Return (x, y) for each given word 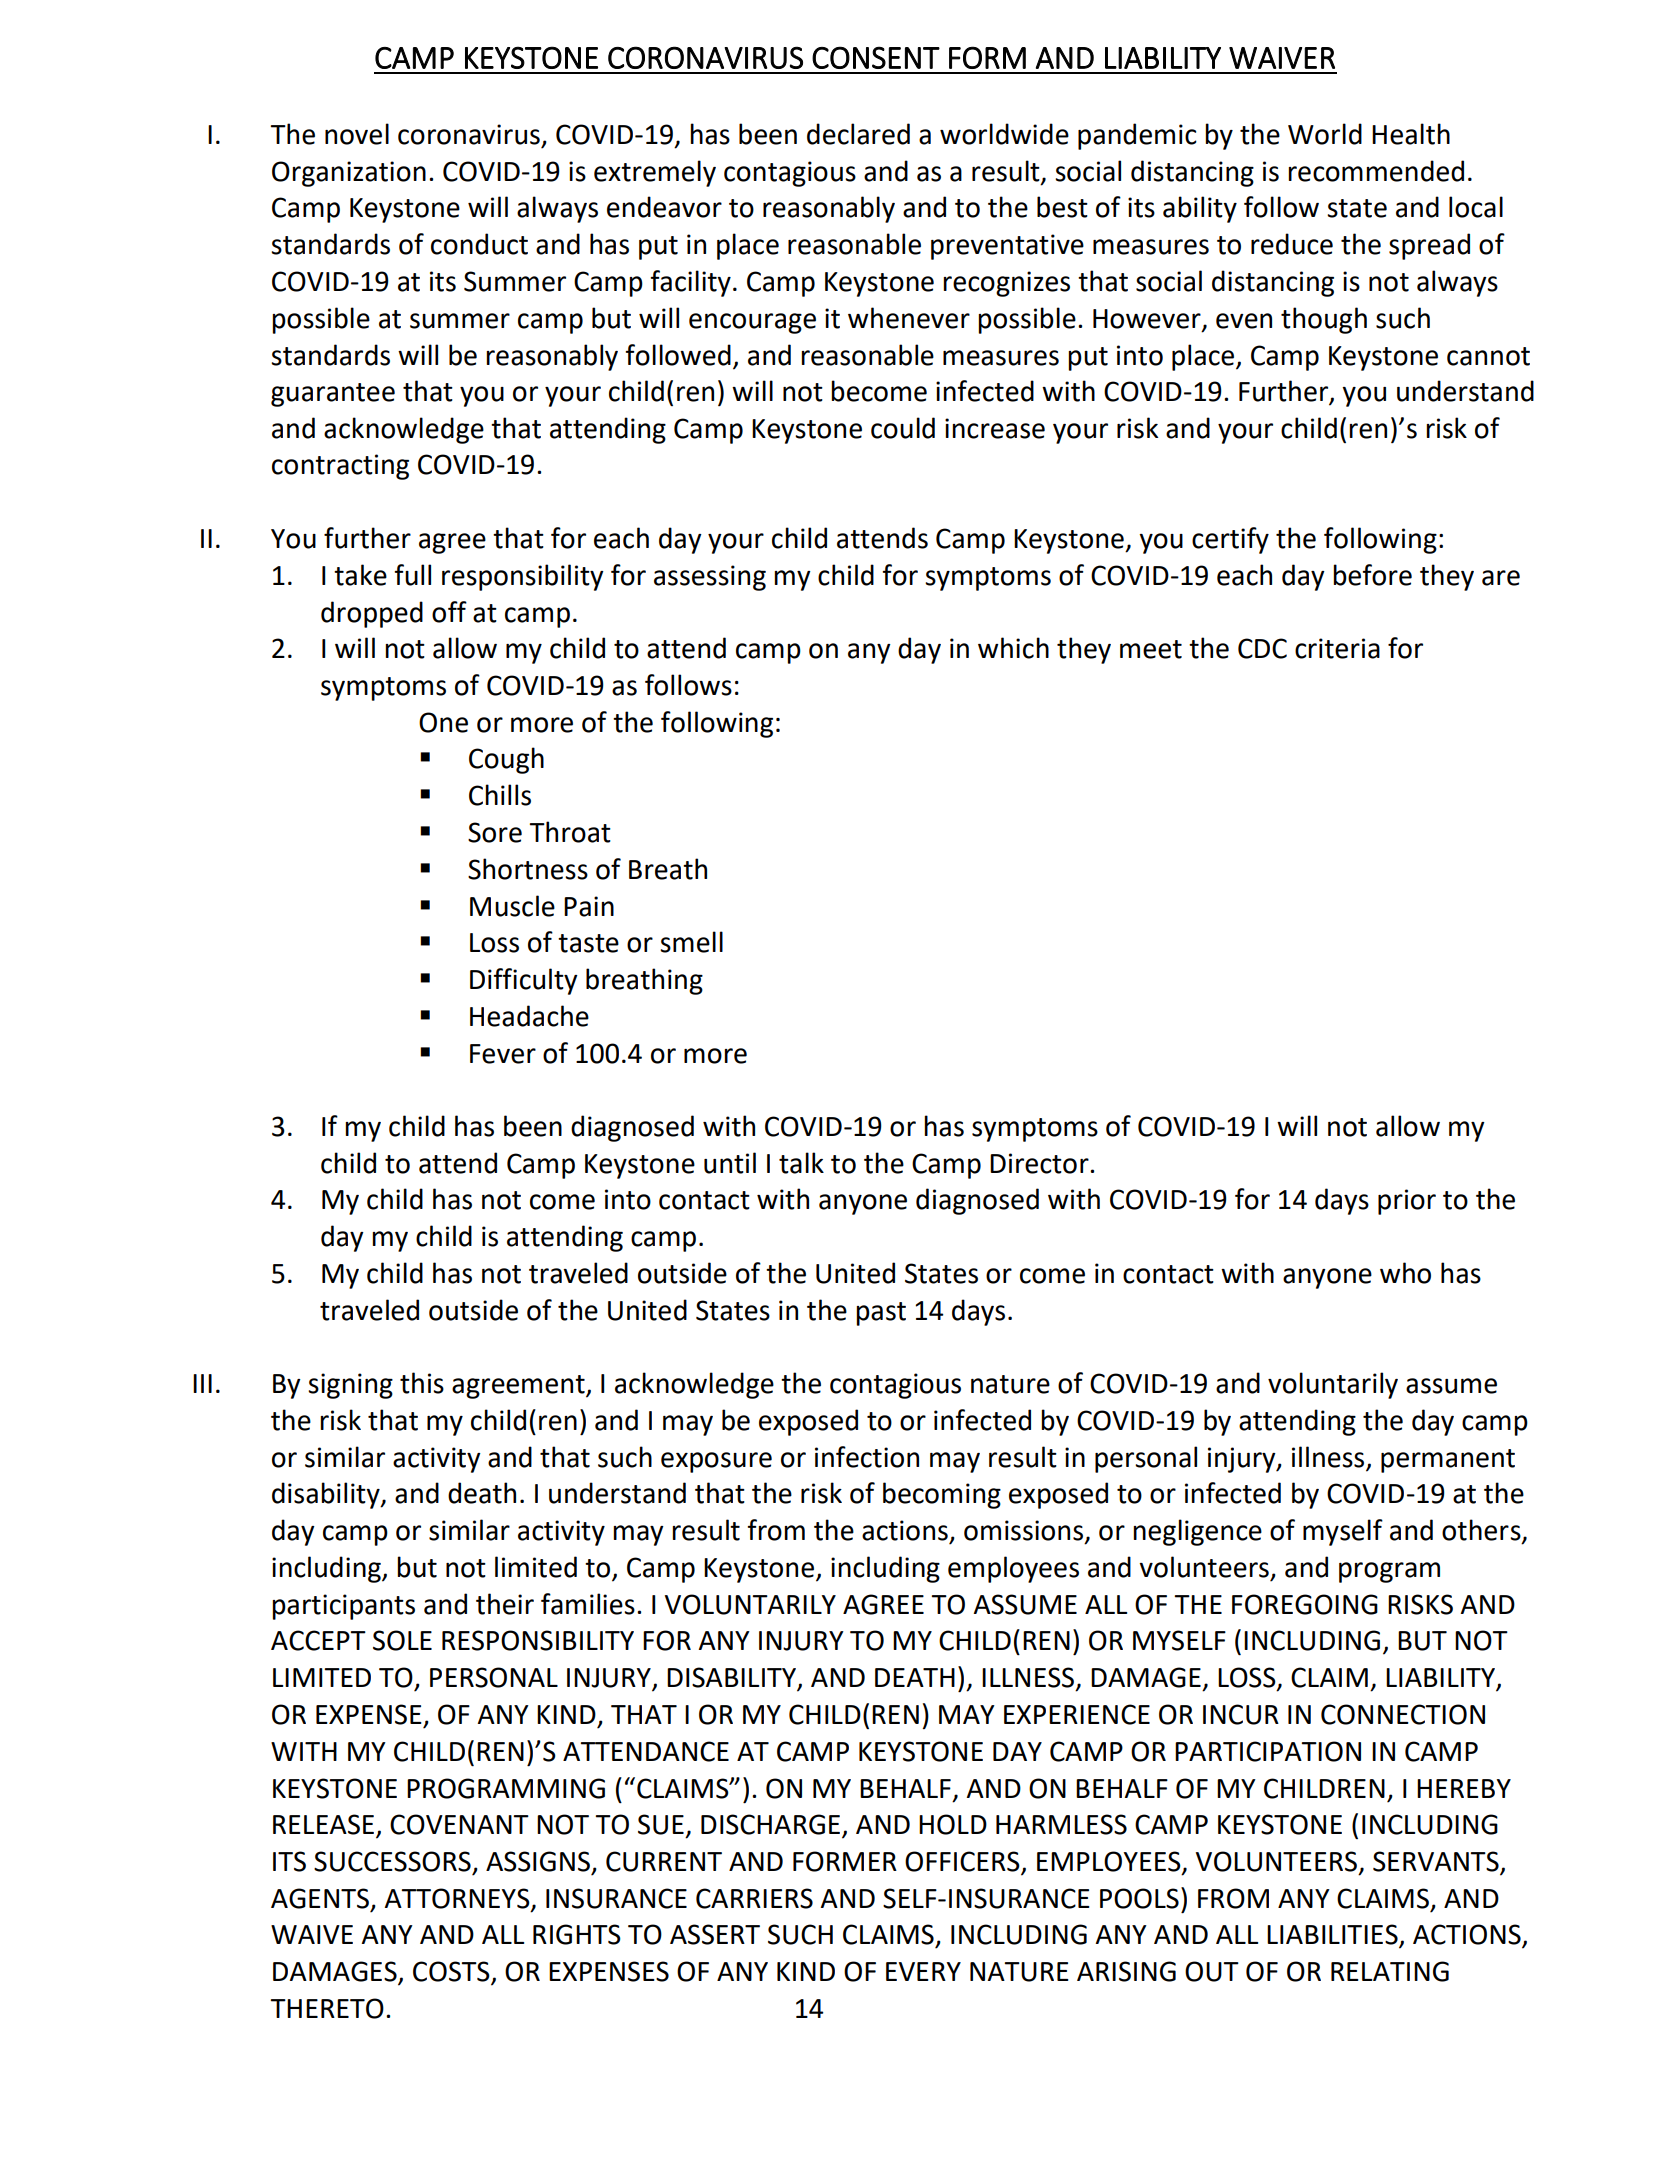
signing (350, 1386)
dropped (372, 614)
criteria (1337, 648)
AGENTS (320, 1898)
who (1405, 1273)
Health (1411, 134)
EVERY (923, 1971)
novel (357, 134)
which (1013, 648)
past (881, 1314)
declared (858, 134)
